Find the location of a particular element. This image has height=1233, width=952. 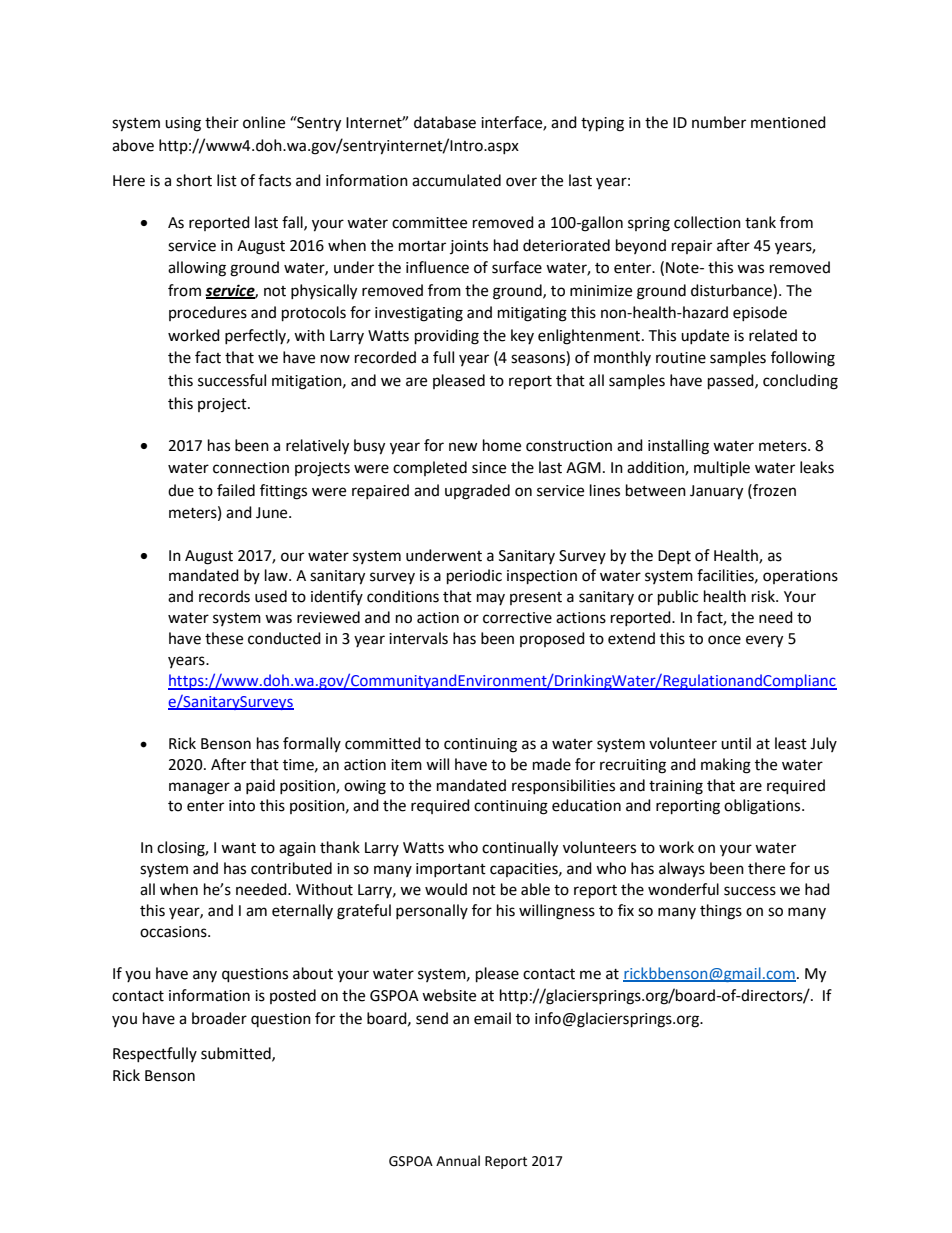

things is located at coordinates (721, 912).
